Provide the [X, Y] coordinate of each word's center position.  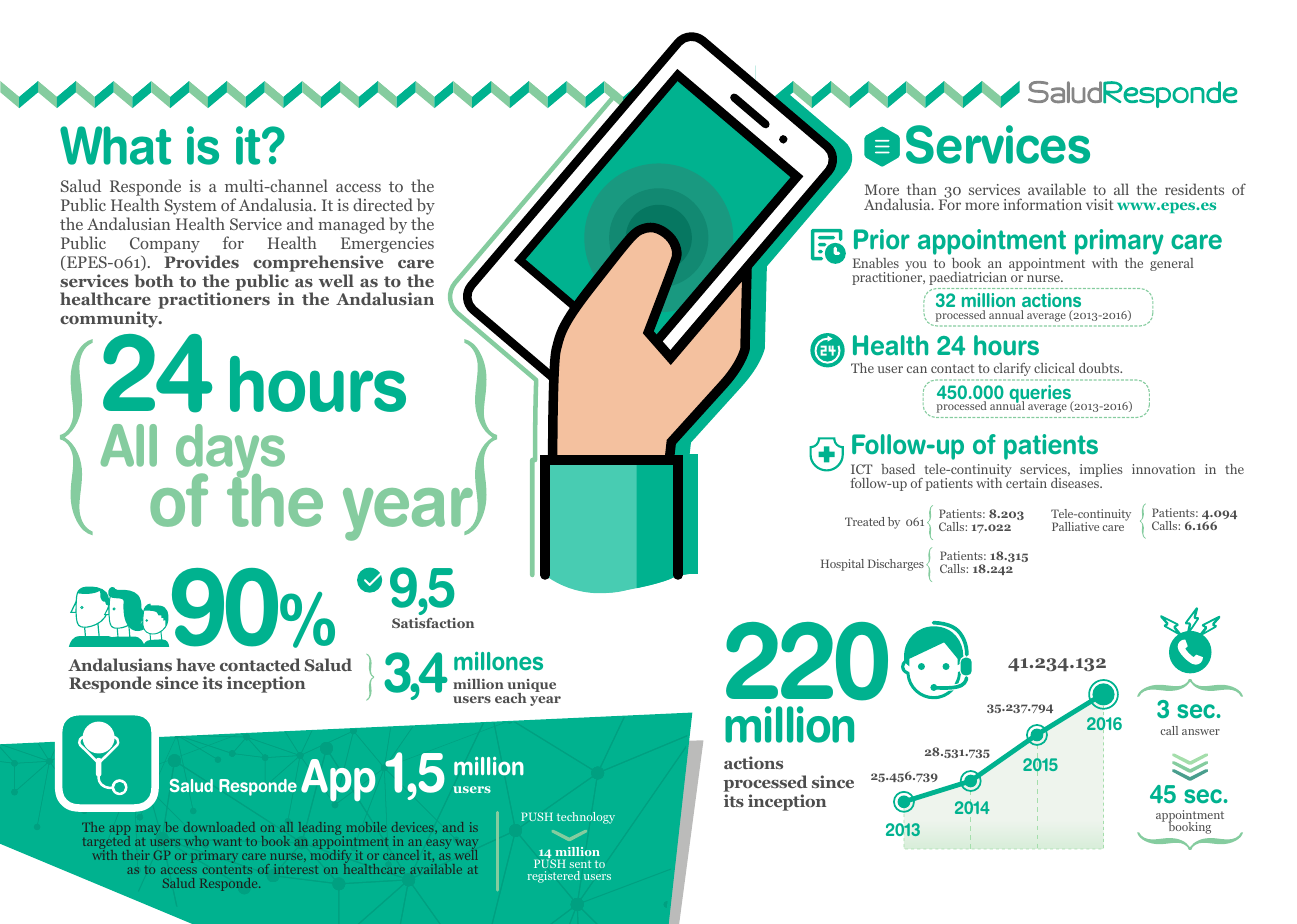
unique [531, 687]
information [1043, 204]
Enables [876, 263]
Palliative [1075, 526]
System [192, 208]
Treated [865, 521]
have [196, 664]
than [922, 189]
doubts [1100, 368]
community [110, 319]
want [227, 842]
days [230, 452]
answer [1201, 732]
